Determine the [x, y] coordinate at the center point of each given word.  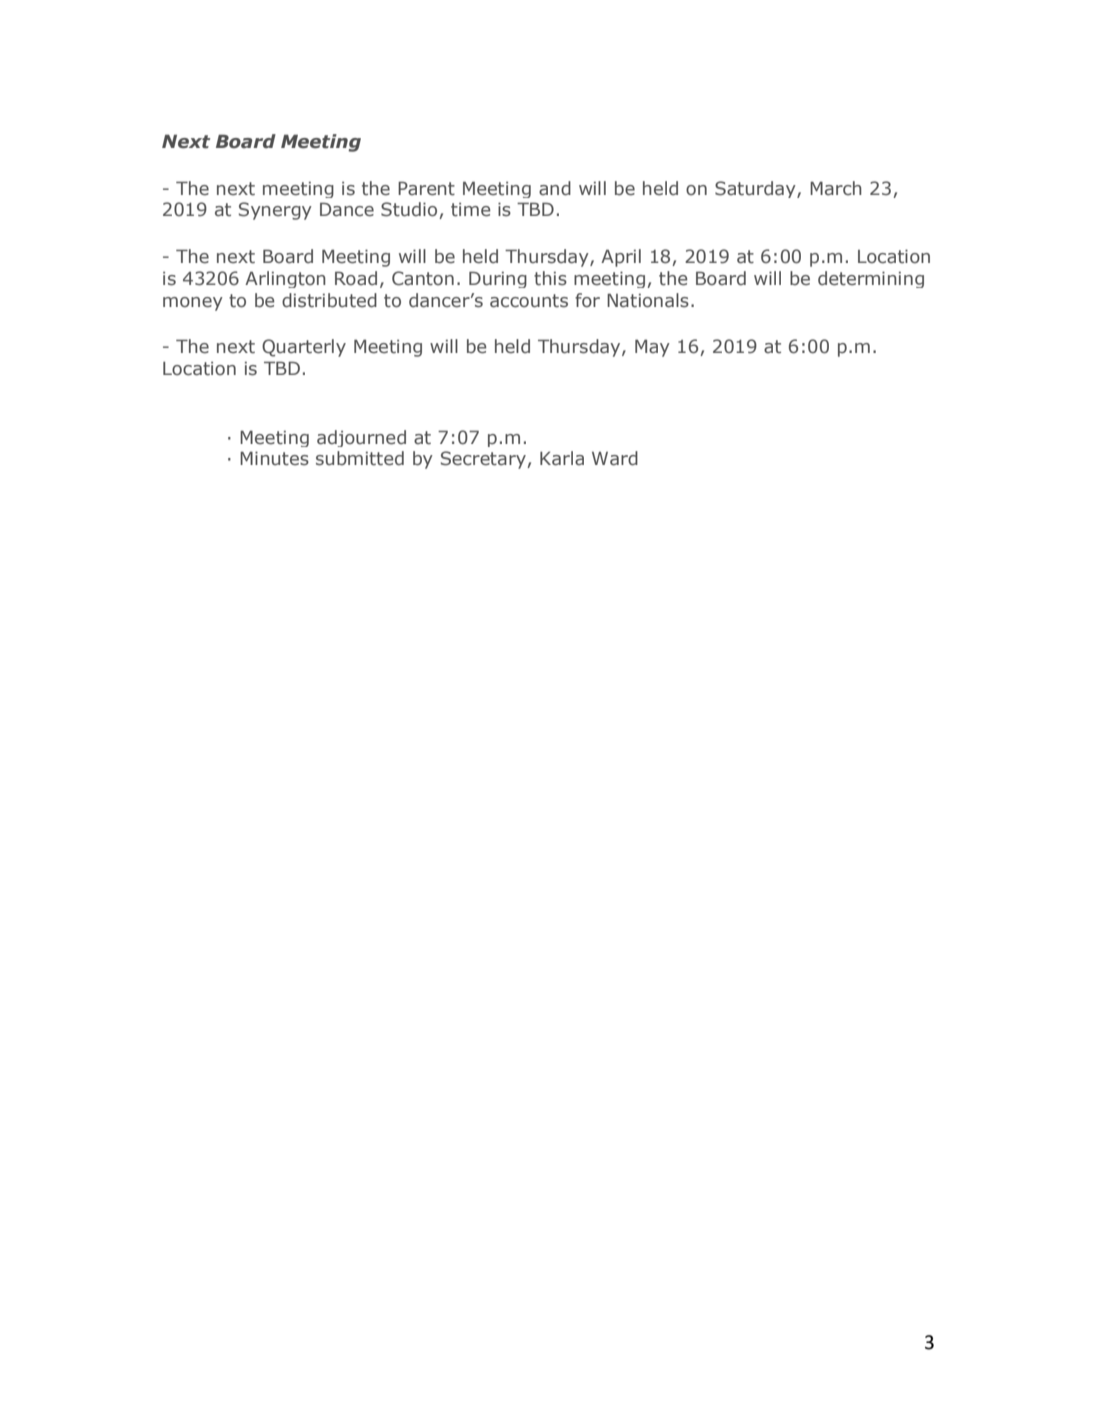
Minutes [274, 458]
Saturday [756, 189]
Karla [562, 458]
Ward [615, 458]
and [555, 188]
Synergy [275, 211]
